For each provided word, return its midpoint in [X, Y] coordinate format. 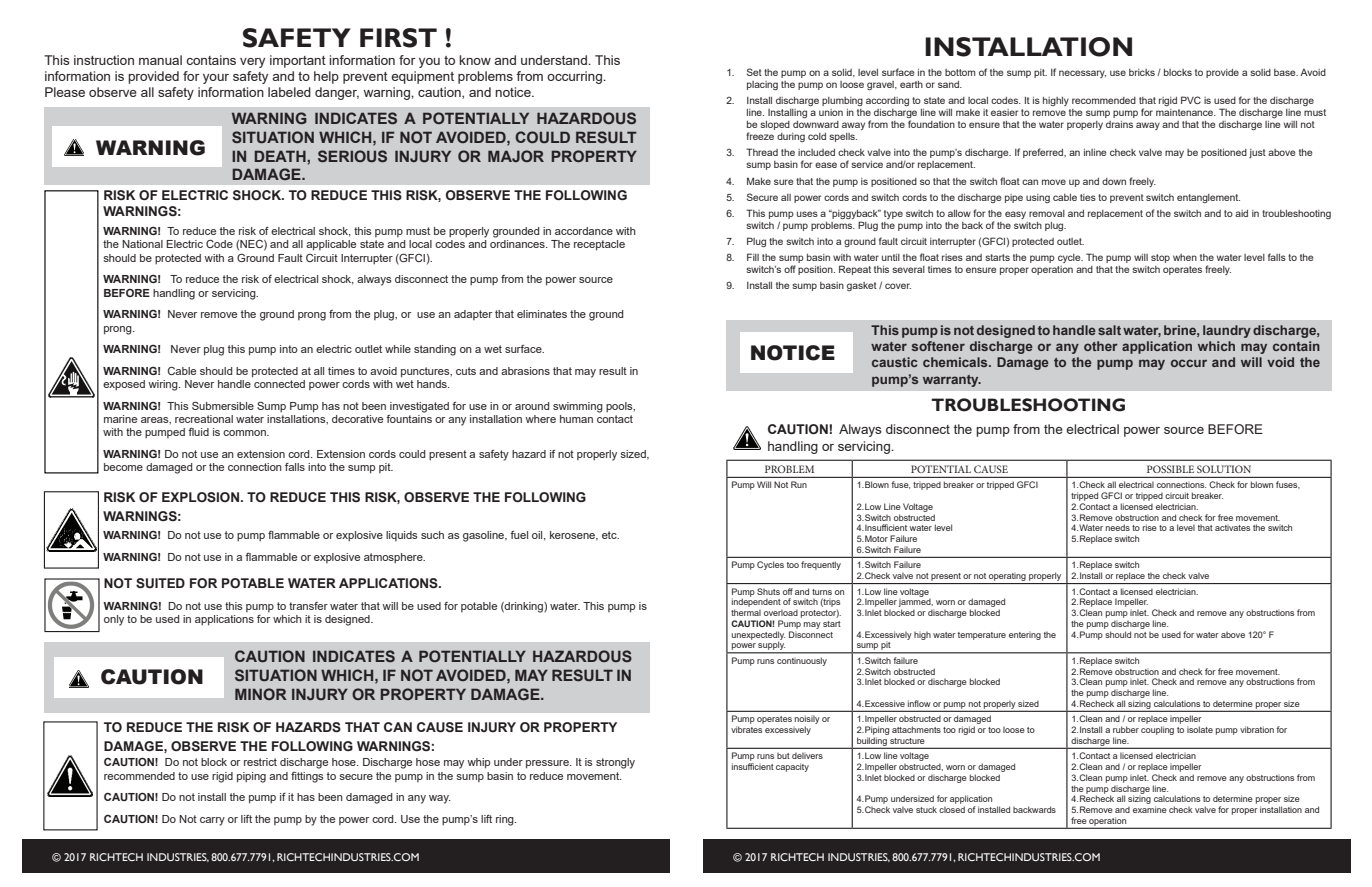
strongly [615, 763]
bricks [1142, 72]
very [252, 63]
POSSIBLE [1170, 469]
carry [212, 821]
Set [754, 72]
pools [620, 407]
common [245, 433]
